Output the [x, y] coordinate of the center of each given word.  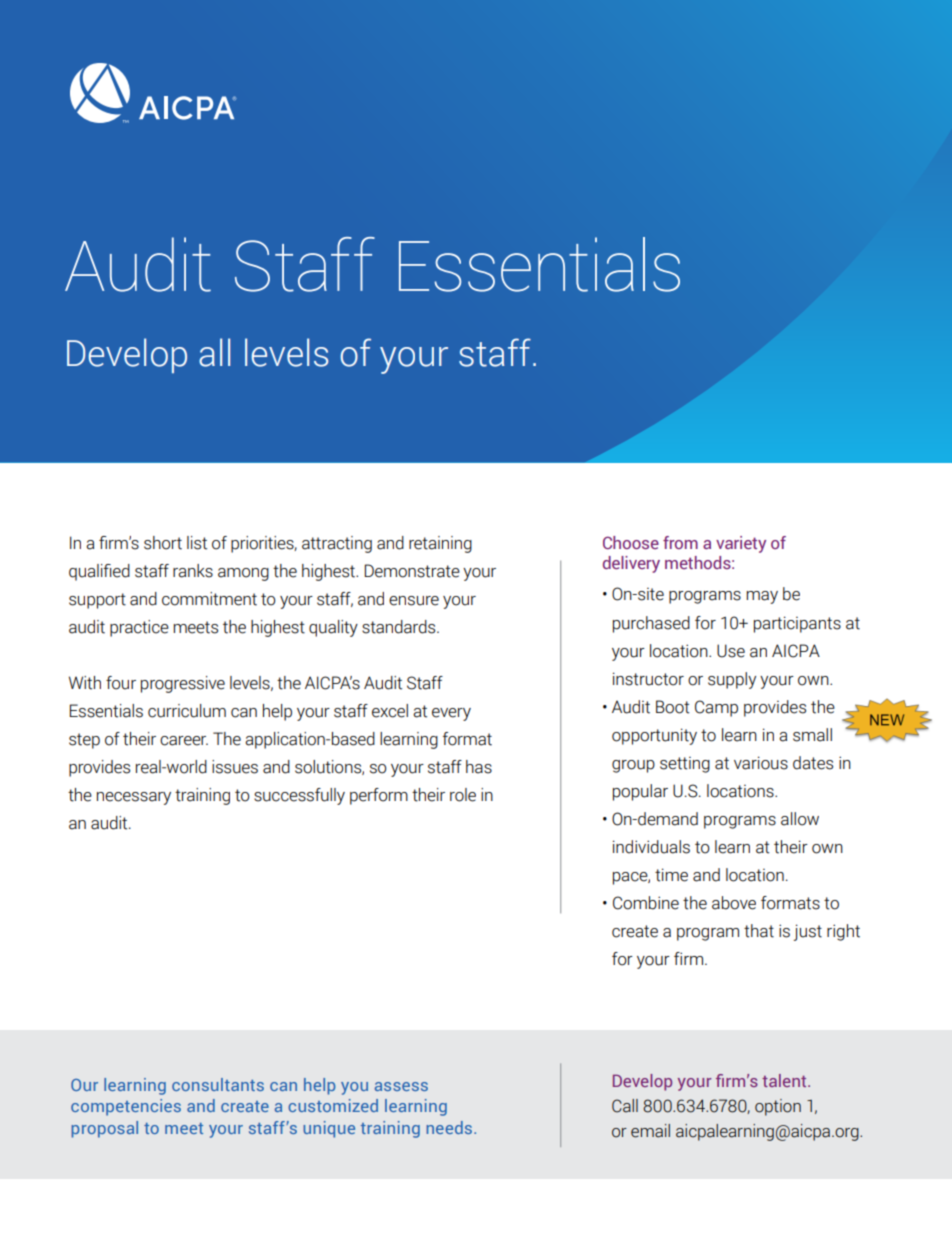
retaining [440, 544]
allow [800, 819]
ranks [193, 571]
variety [741, 544]
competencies [126, 1107]
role [463, 795]
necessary [134, 798]
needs [449, 1127]
